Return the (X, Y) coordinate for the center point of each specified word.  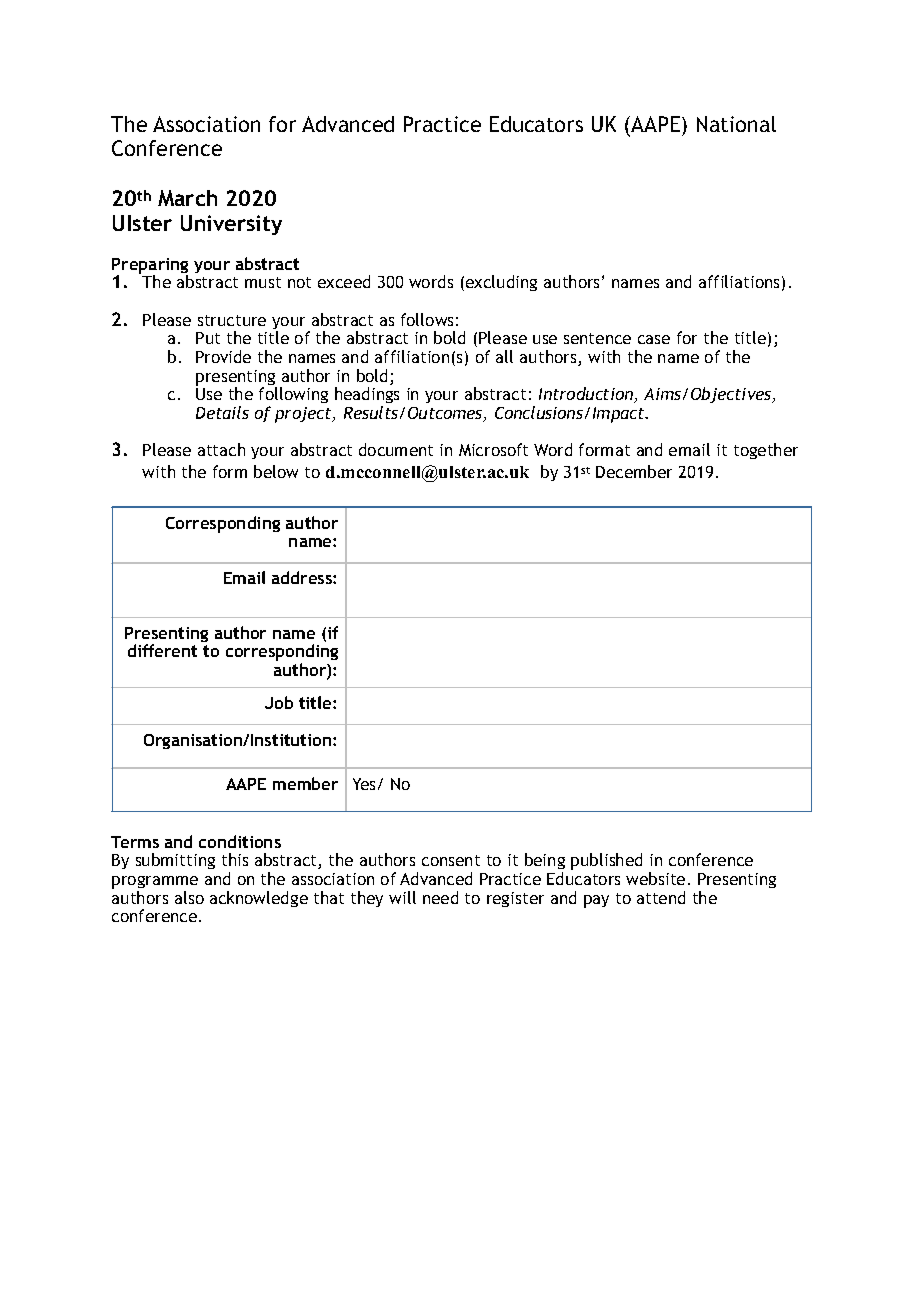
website (655, 878)
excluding (501, 283)
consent (451, 860)
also (189, 897)
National (736, 124)
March (187, 198)
